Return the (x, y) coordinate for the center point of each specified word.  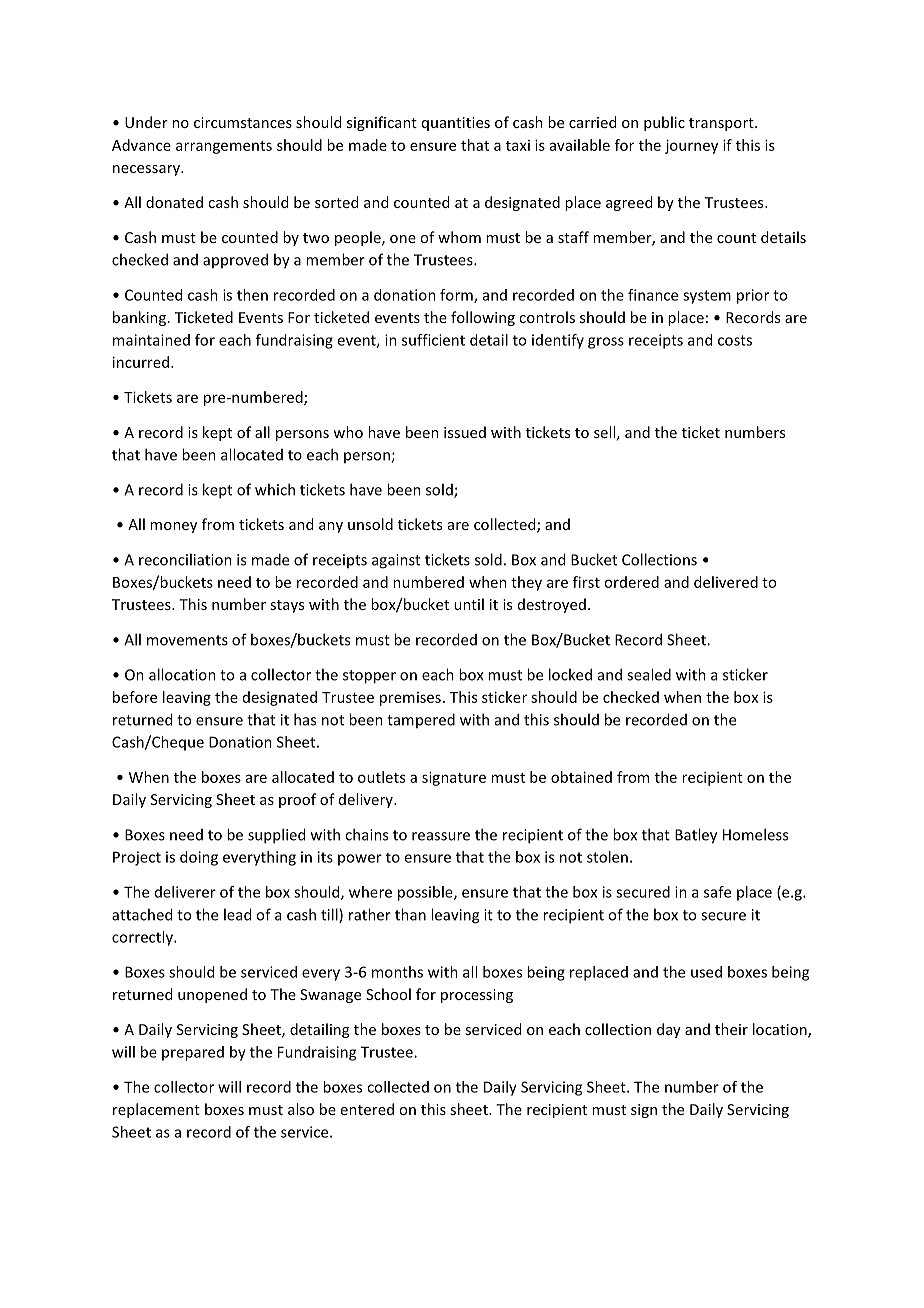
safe (717, 892)
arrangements (224, 147)
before (135, 697)
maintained (151, 340)
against (396, 561)
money (173, 527)
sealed (649, 674)
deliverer (185, 892)
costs (735, 340)
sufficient (433, 340)
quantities (456, 124)
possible (426, 893)
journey (691, 146)
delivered (726, 582)
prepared (193, 1053)
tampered (421, 720)
